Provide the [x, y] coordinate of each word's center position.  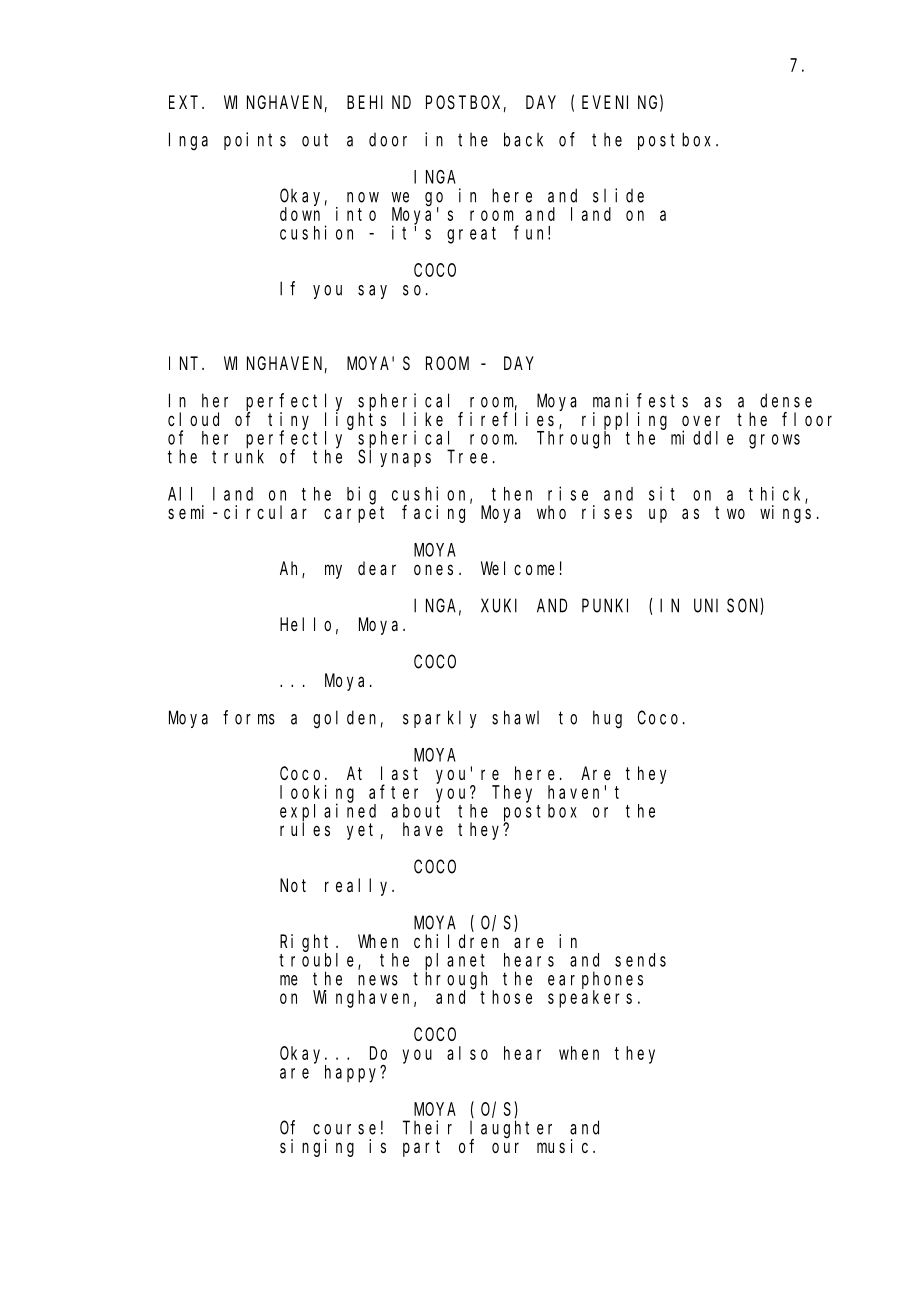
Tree [467, 457]
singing [317, 1148]
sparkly [440, 719]
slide [618, 195]
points [255, 141]
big [361, 495]
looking [317, 794]
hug [607, 719]
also [467, 1053]
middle [702, 437]
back [523, 139]
